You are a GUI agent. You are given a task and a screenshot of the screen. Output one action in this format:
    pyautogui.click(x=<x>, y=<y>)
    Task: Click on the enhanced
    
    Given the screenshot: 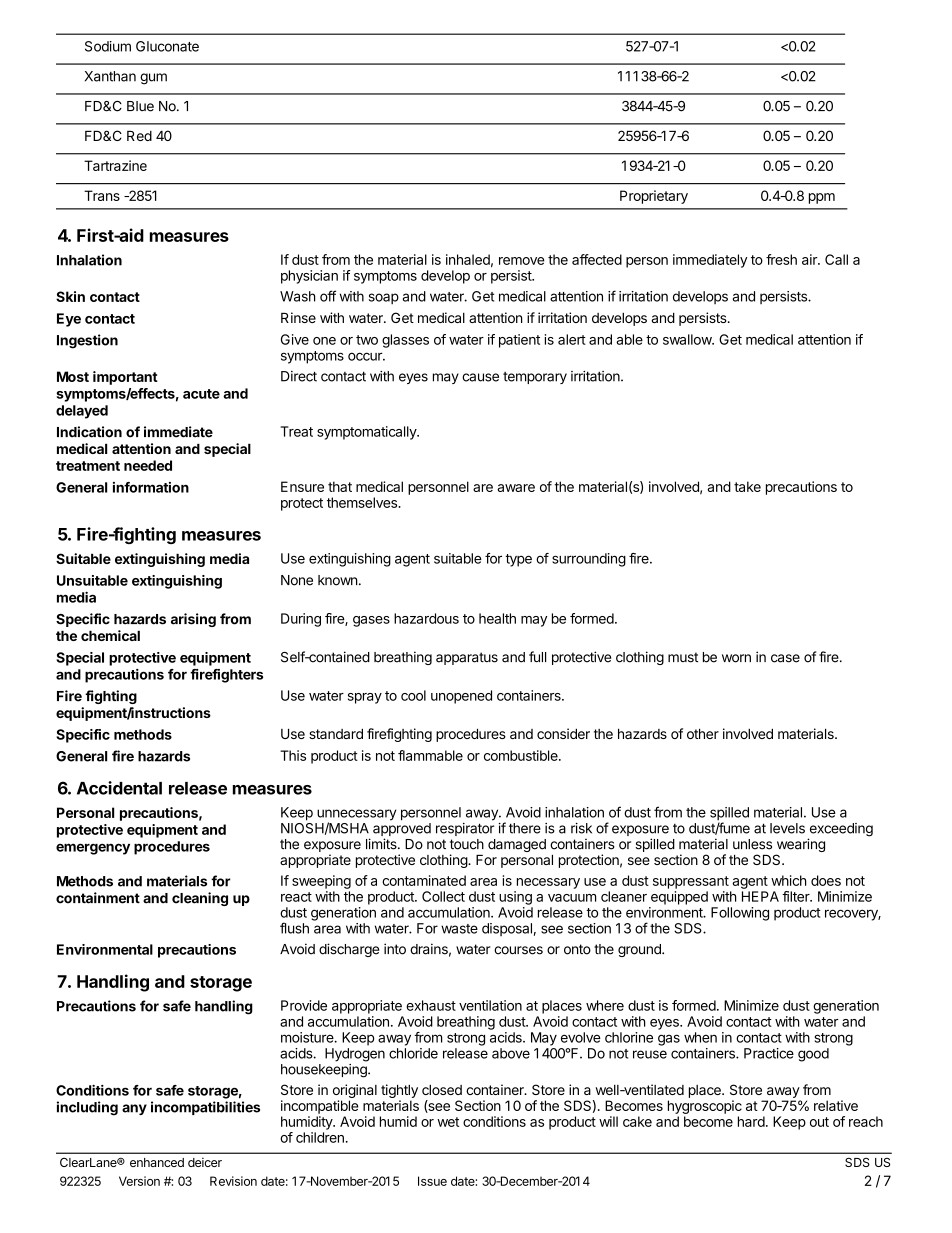 What is the action you would take?
    pyautogui.click(x=157, y=1162)
